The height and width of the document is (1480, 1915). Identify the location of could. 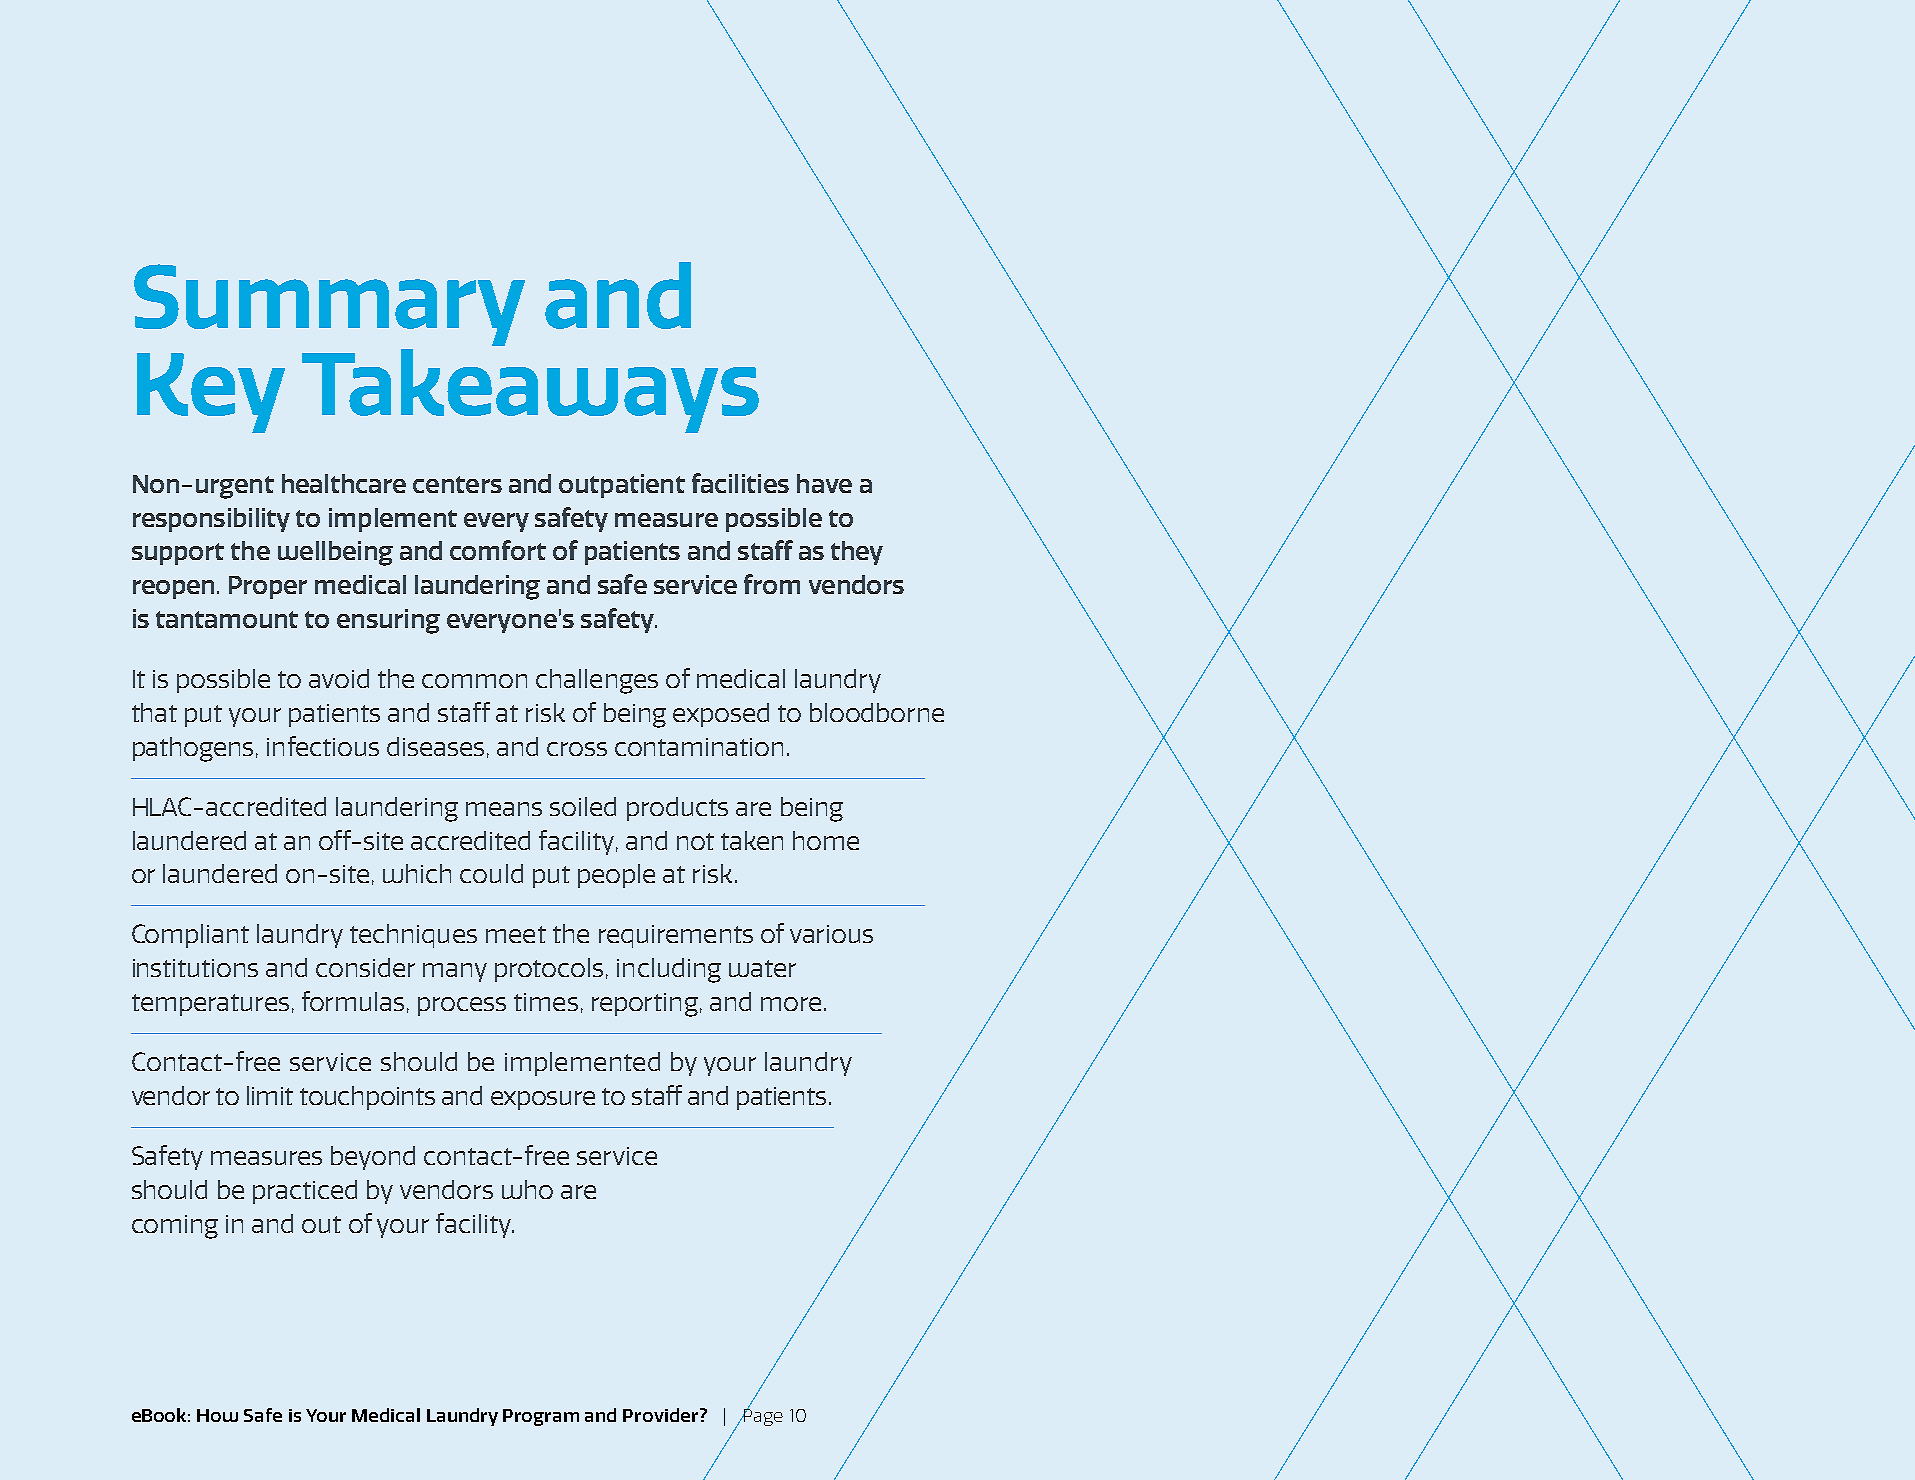
(491, 873).
